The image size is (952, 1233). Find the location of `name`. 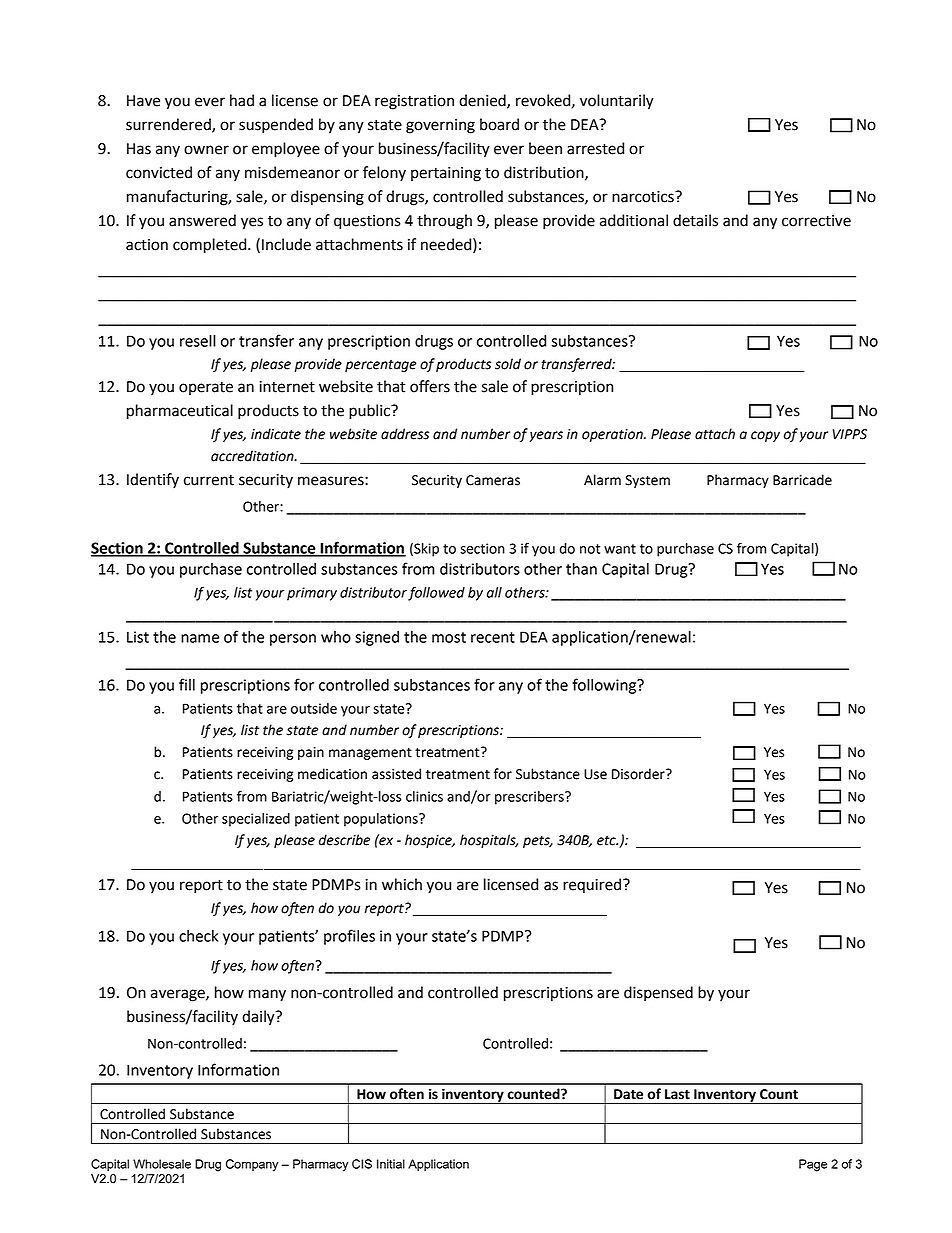

name is located at coordinates (200, 638).
